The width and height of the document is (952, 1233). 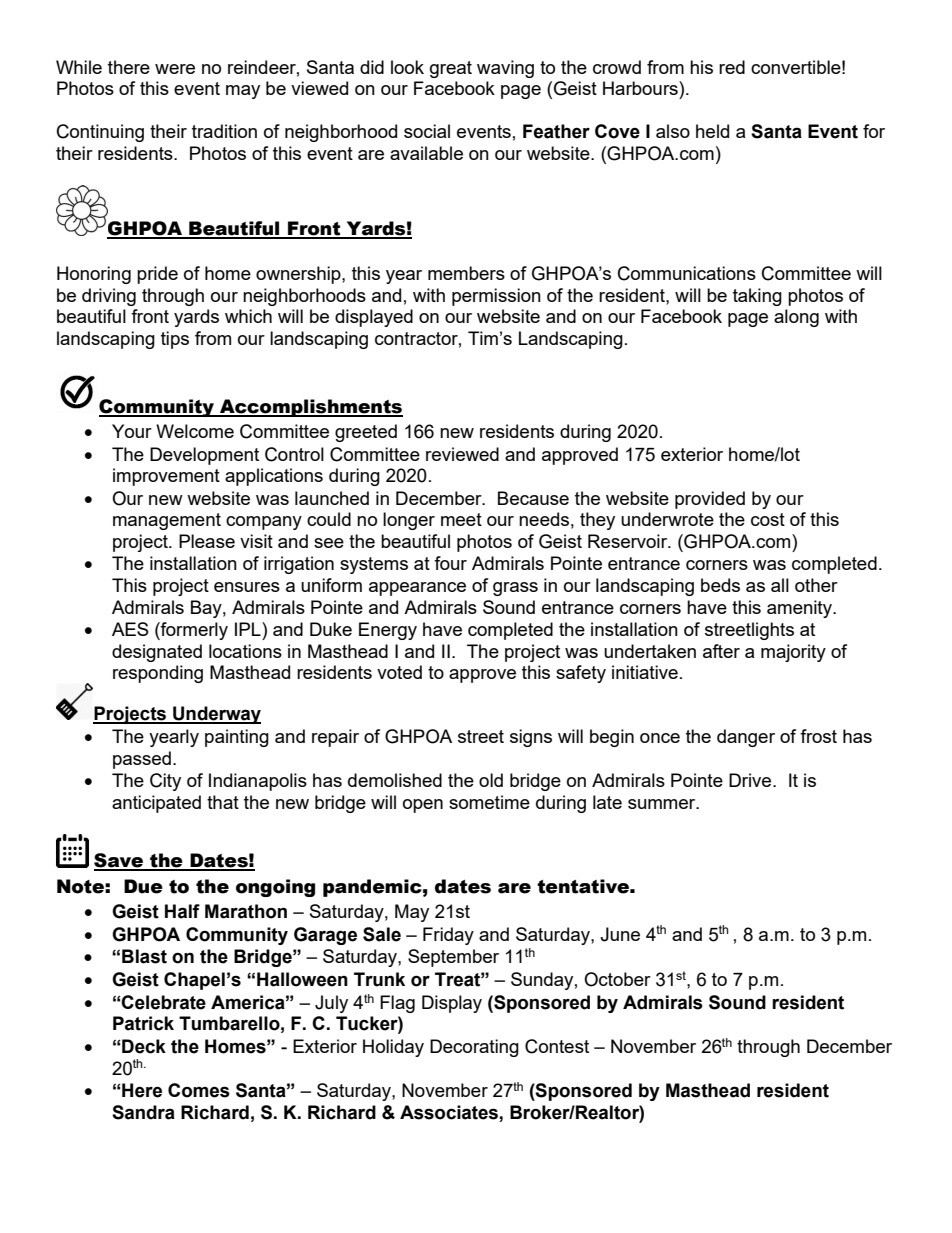 I want to click on were, so click(x=175, y=69).
